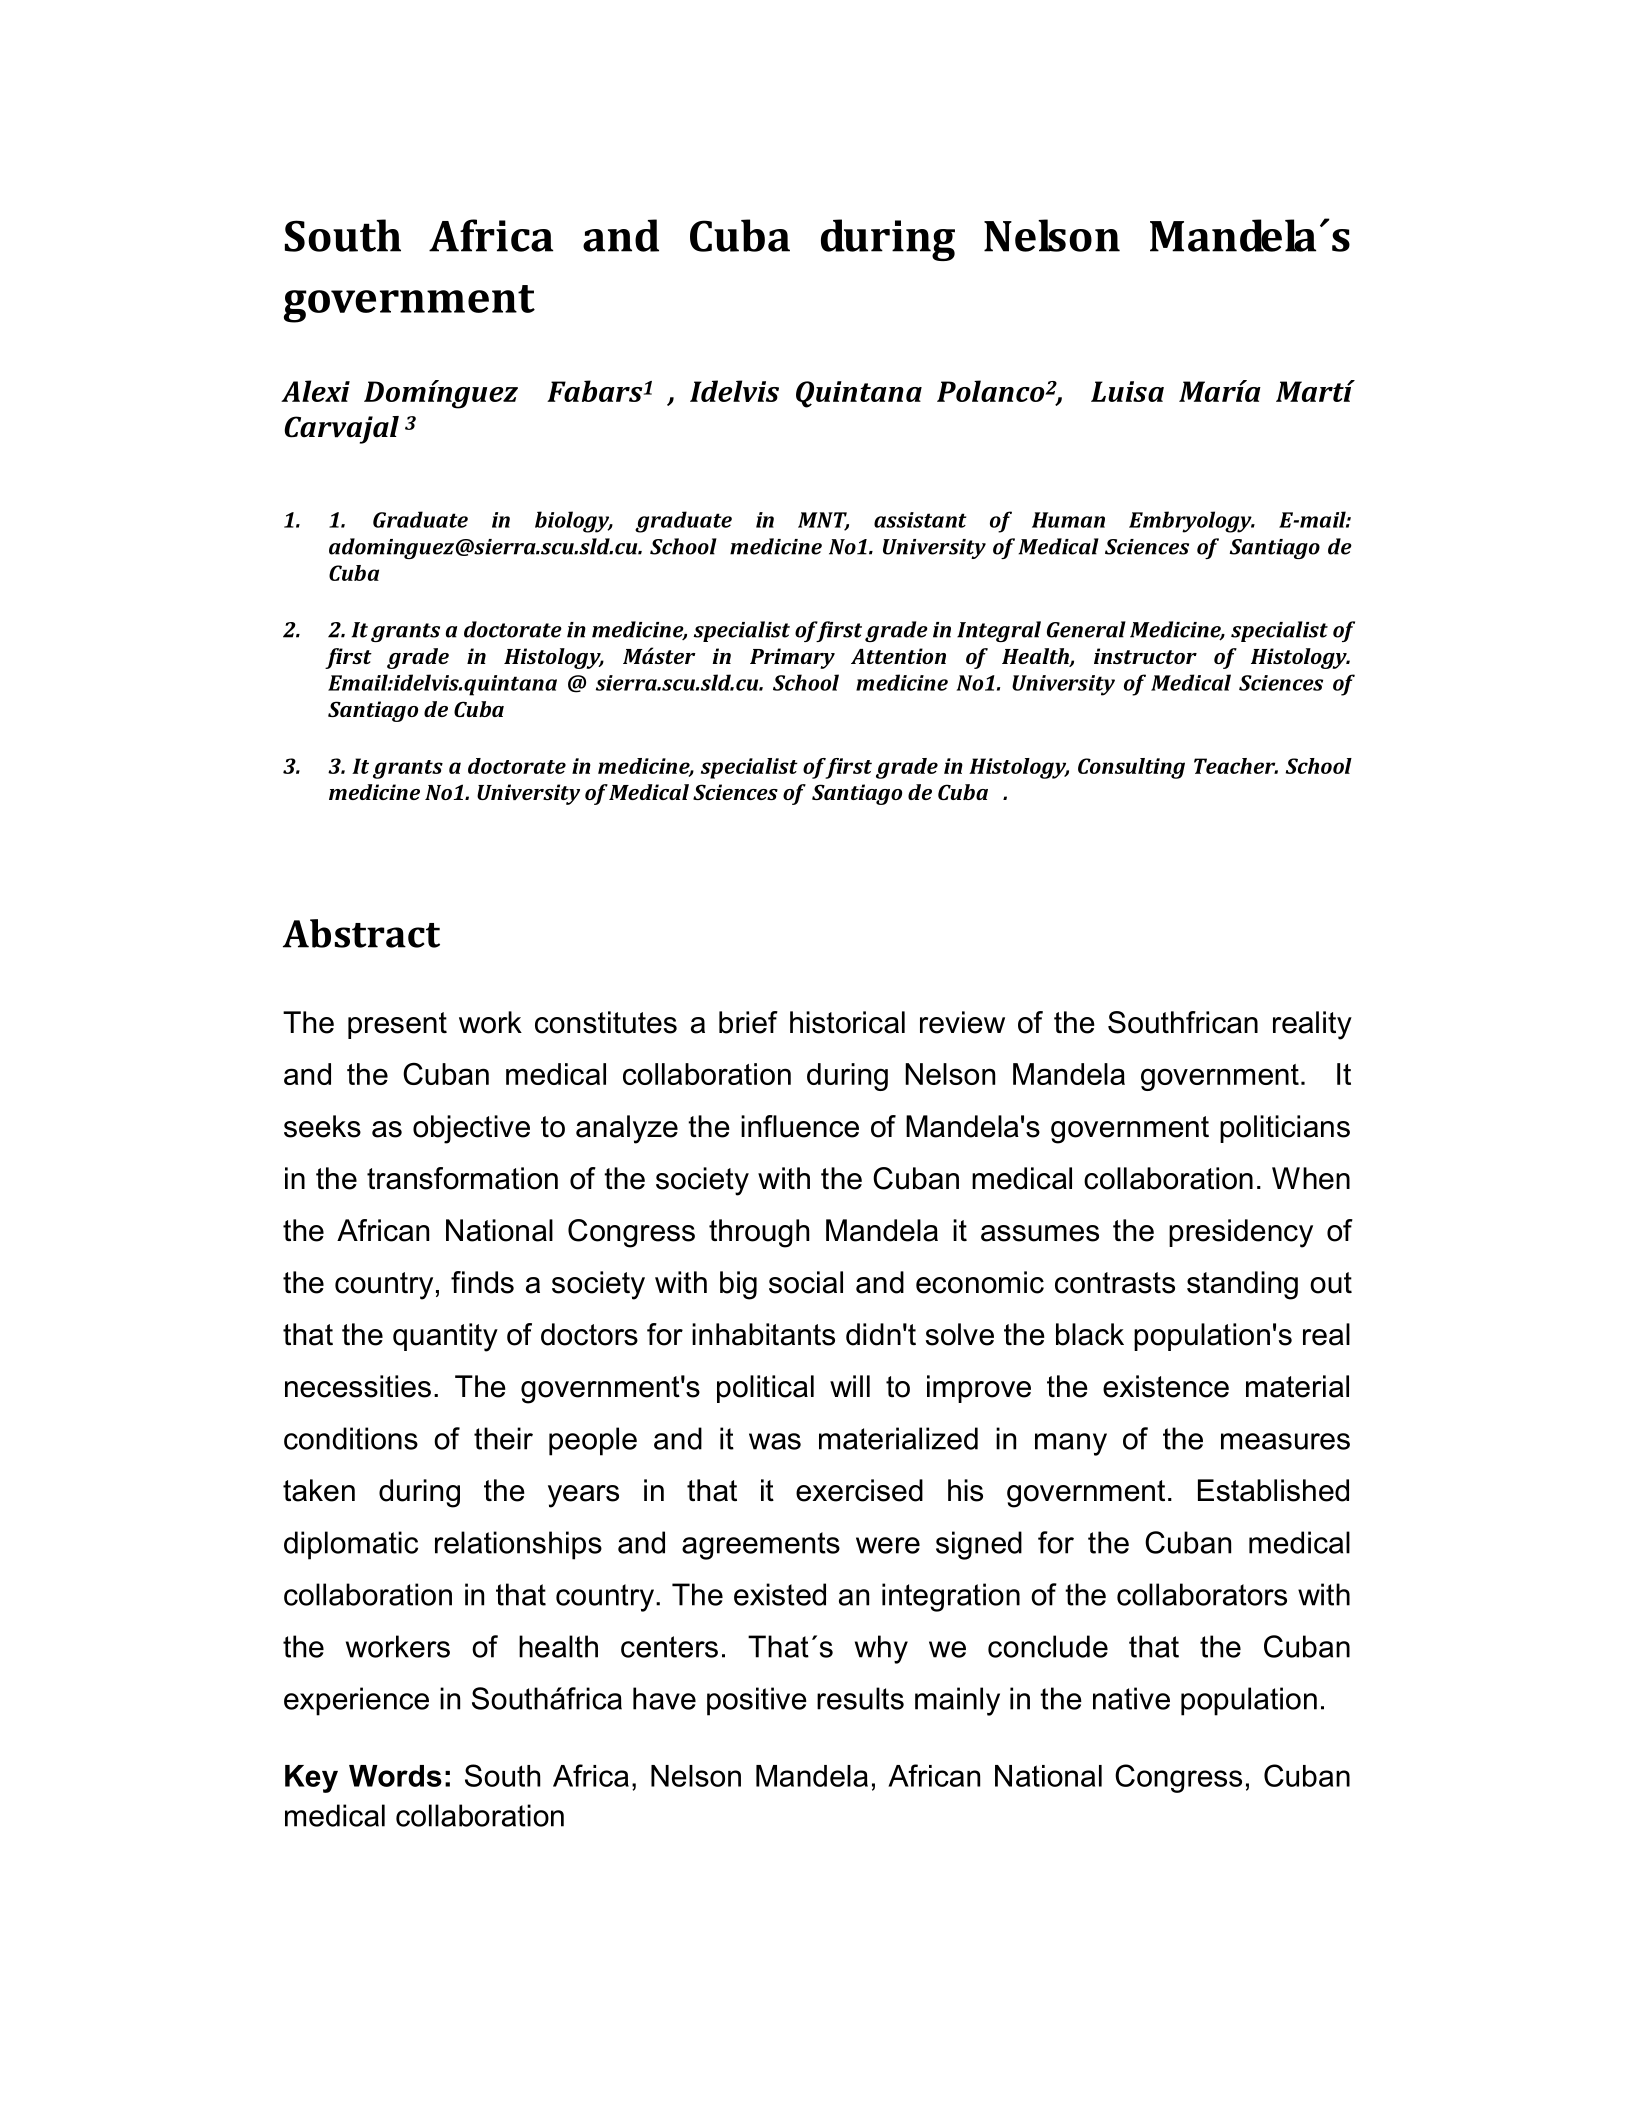  What do you see at coordinates (800, 1126) in the document?
I see `influence` at bounding box center [800, 1126].
